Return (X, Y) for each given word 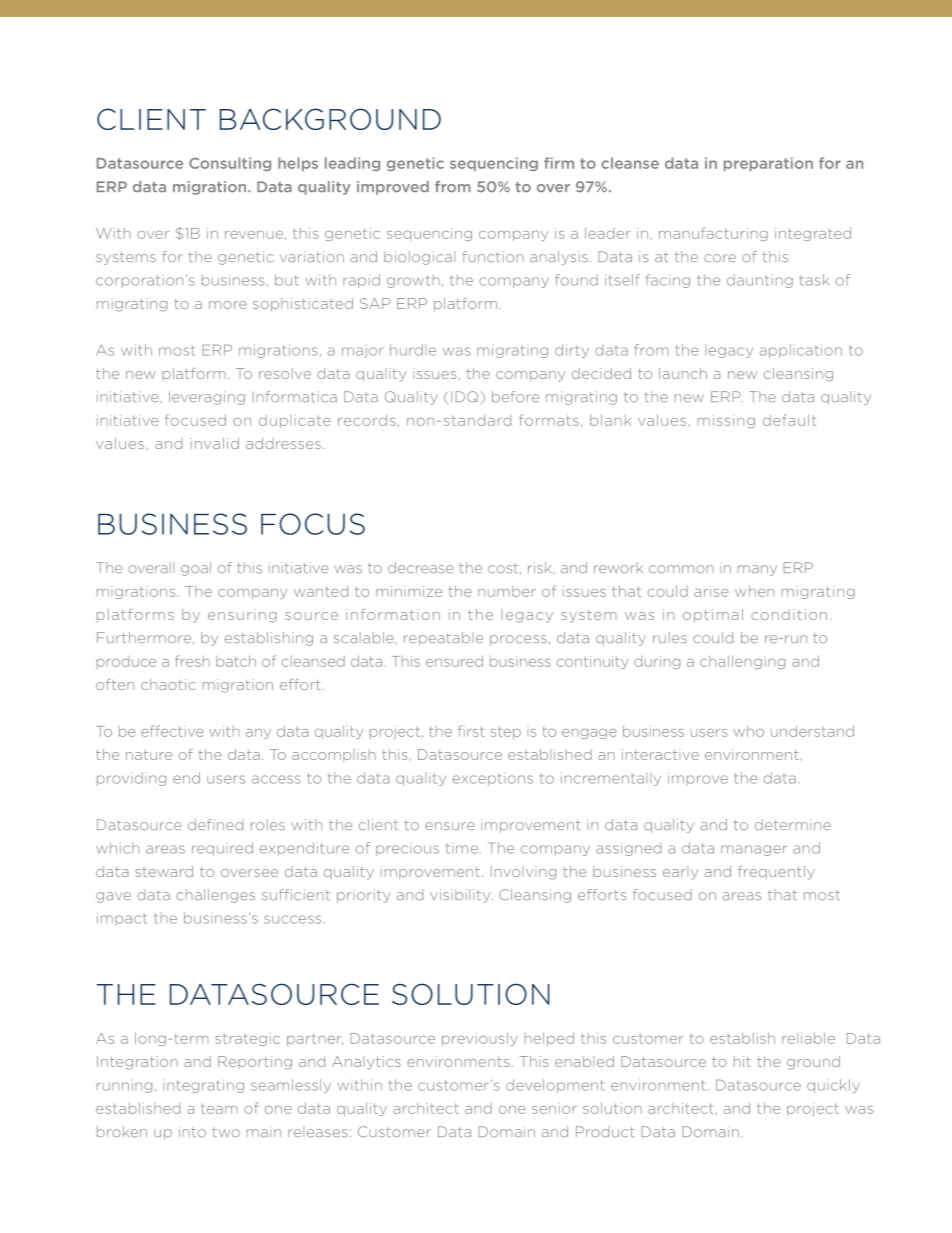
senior (554, 1108)
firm (559, 163)
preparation (768, 164)
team (219, 1108)
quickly (833, 1086)
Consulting (230, 164)
